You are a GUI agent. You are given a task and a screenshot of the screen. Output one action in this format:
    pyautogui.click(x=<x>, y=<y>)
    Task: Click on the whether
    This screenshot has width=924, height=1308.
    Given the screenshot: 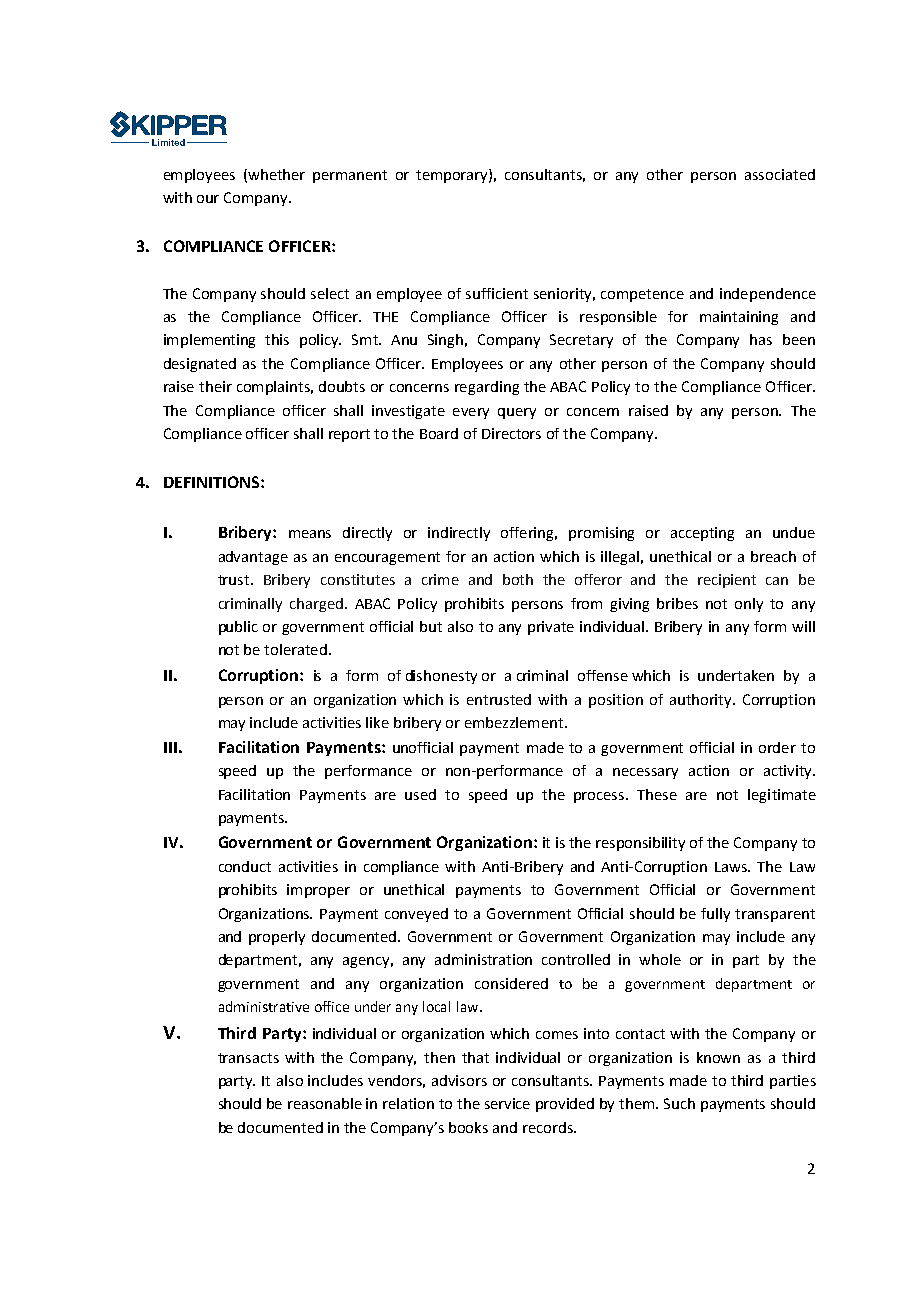 What is the action you would take?
    pyautogui.click(x=276, y=174)
